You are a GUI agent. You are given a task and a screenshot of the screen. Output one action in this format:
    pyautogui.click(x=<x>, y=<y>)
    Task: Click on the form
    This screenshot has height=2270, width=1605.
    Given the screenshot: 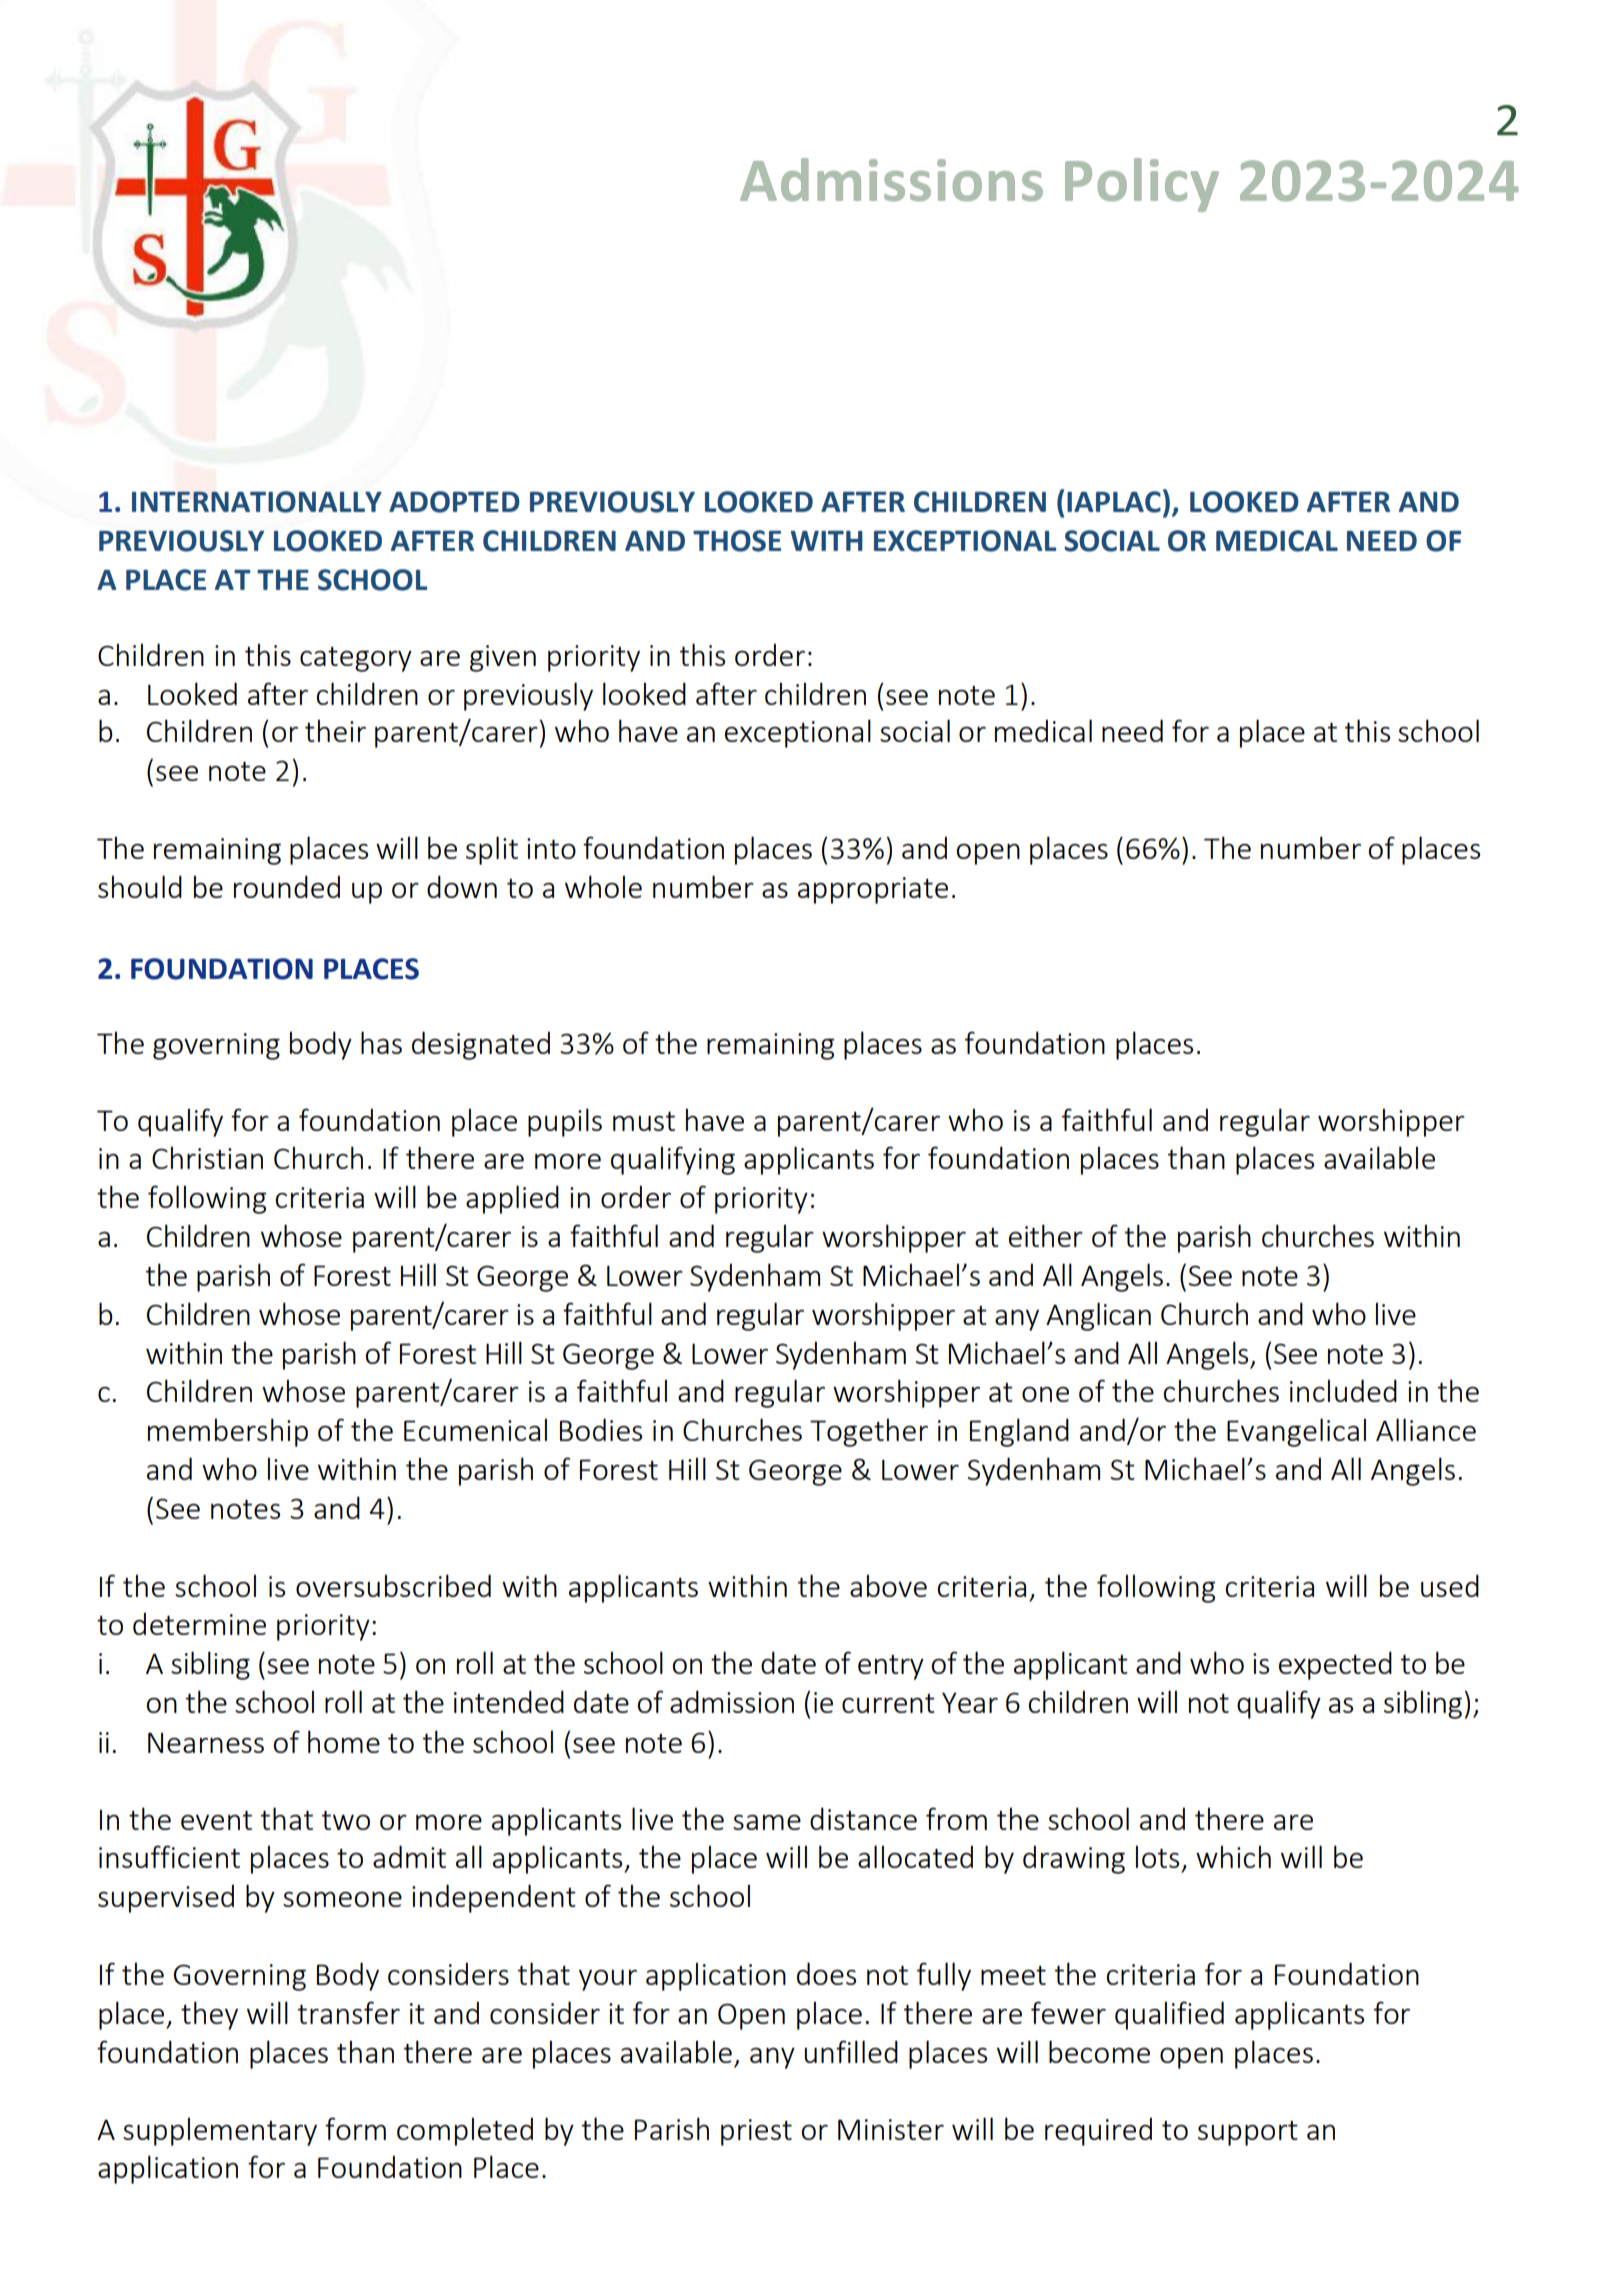 What is the action you would take?
    pyautogui.click(x=355, y=2128)
